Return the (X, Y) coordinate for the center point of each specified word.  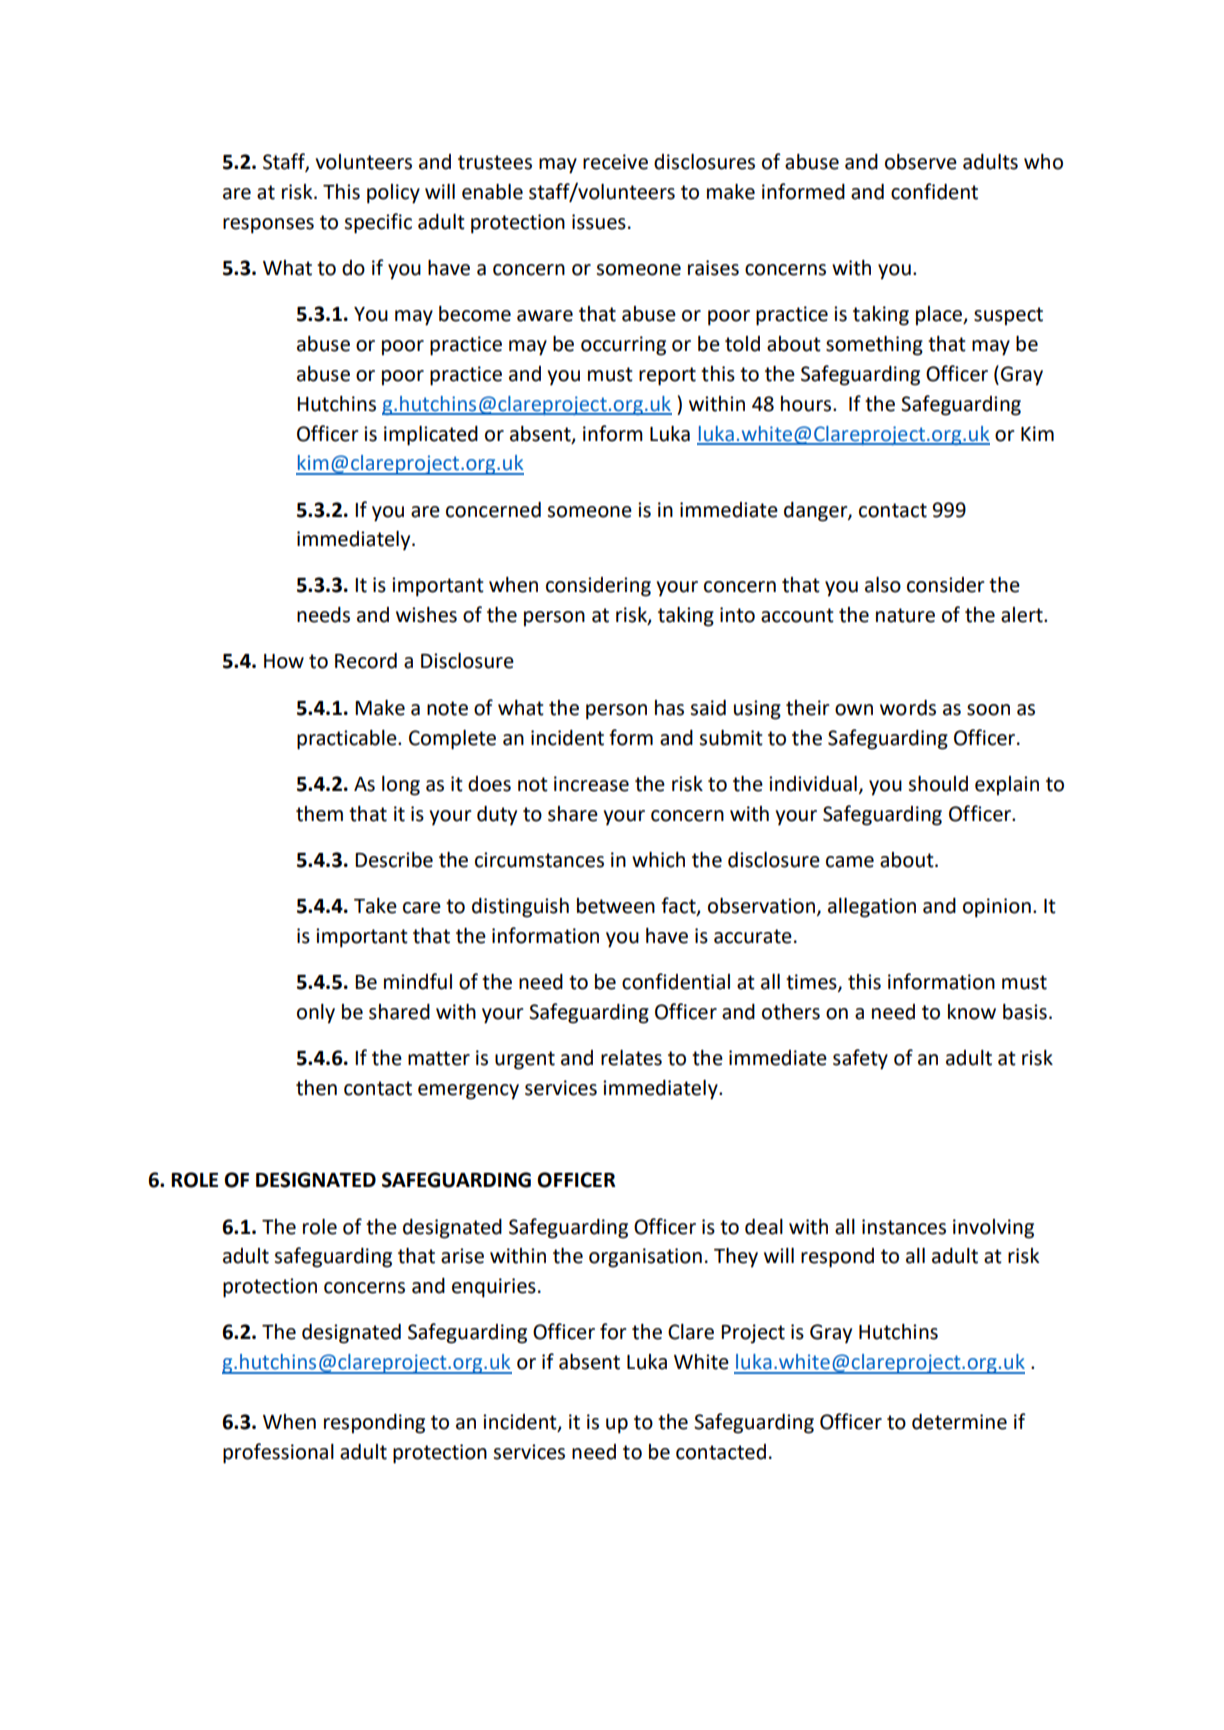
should (938, 784)
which (658, 860)
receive (615, 162)
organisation (645, 1258)
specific (378, 223)
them (319, 814)
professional (278, 1453)
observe (921, 162)
